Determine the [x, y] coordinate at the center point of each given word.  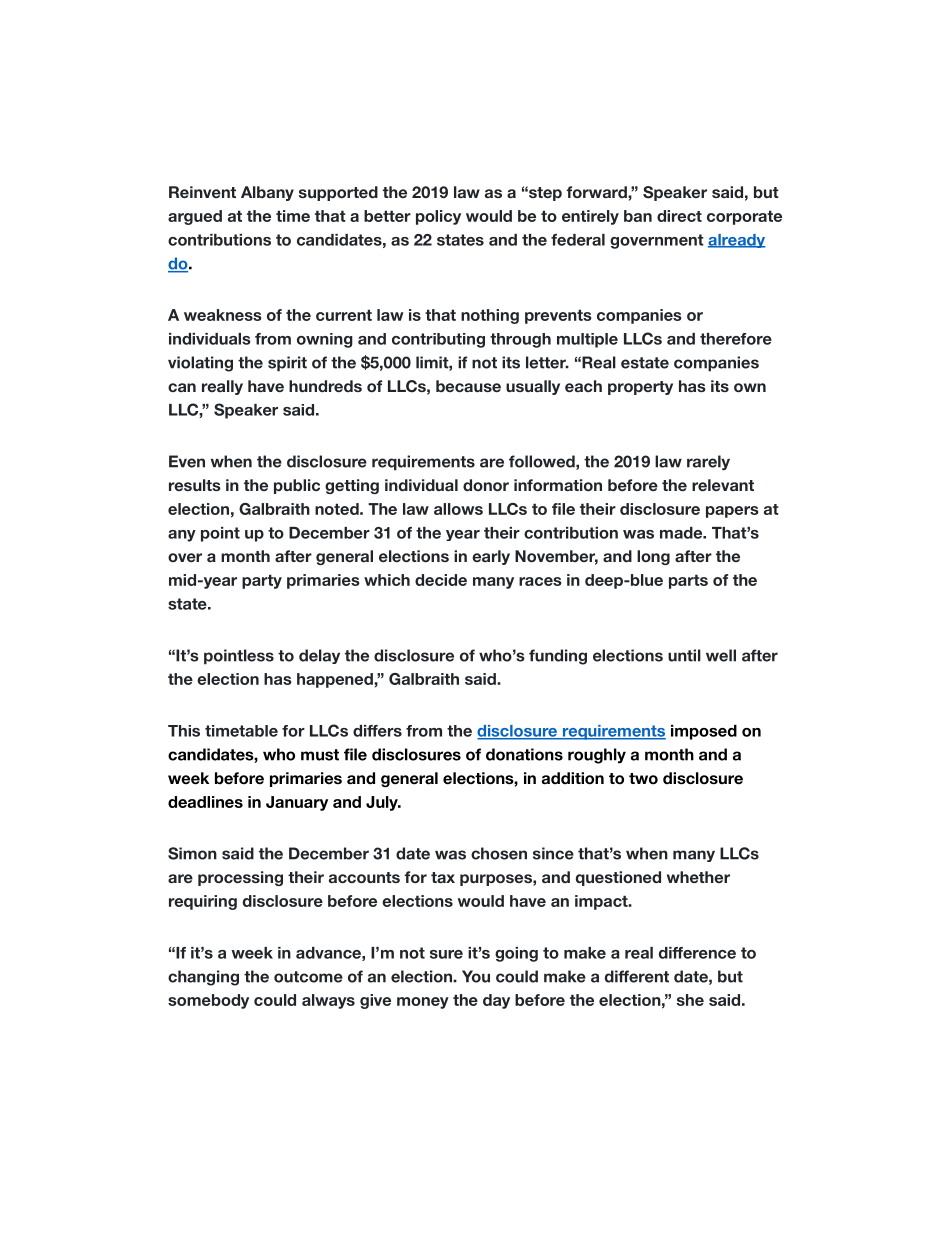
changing [203, 978]
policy [438, 217]
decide [441, 580]
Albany [267, 193]
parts [688, 581]
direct [679, 216]
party [262, 581]
